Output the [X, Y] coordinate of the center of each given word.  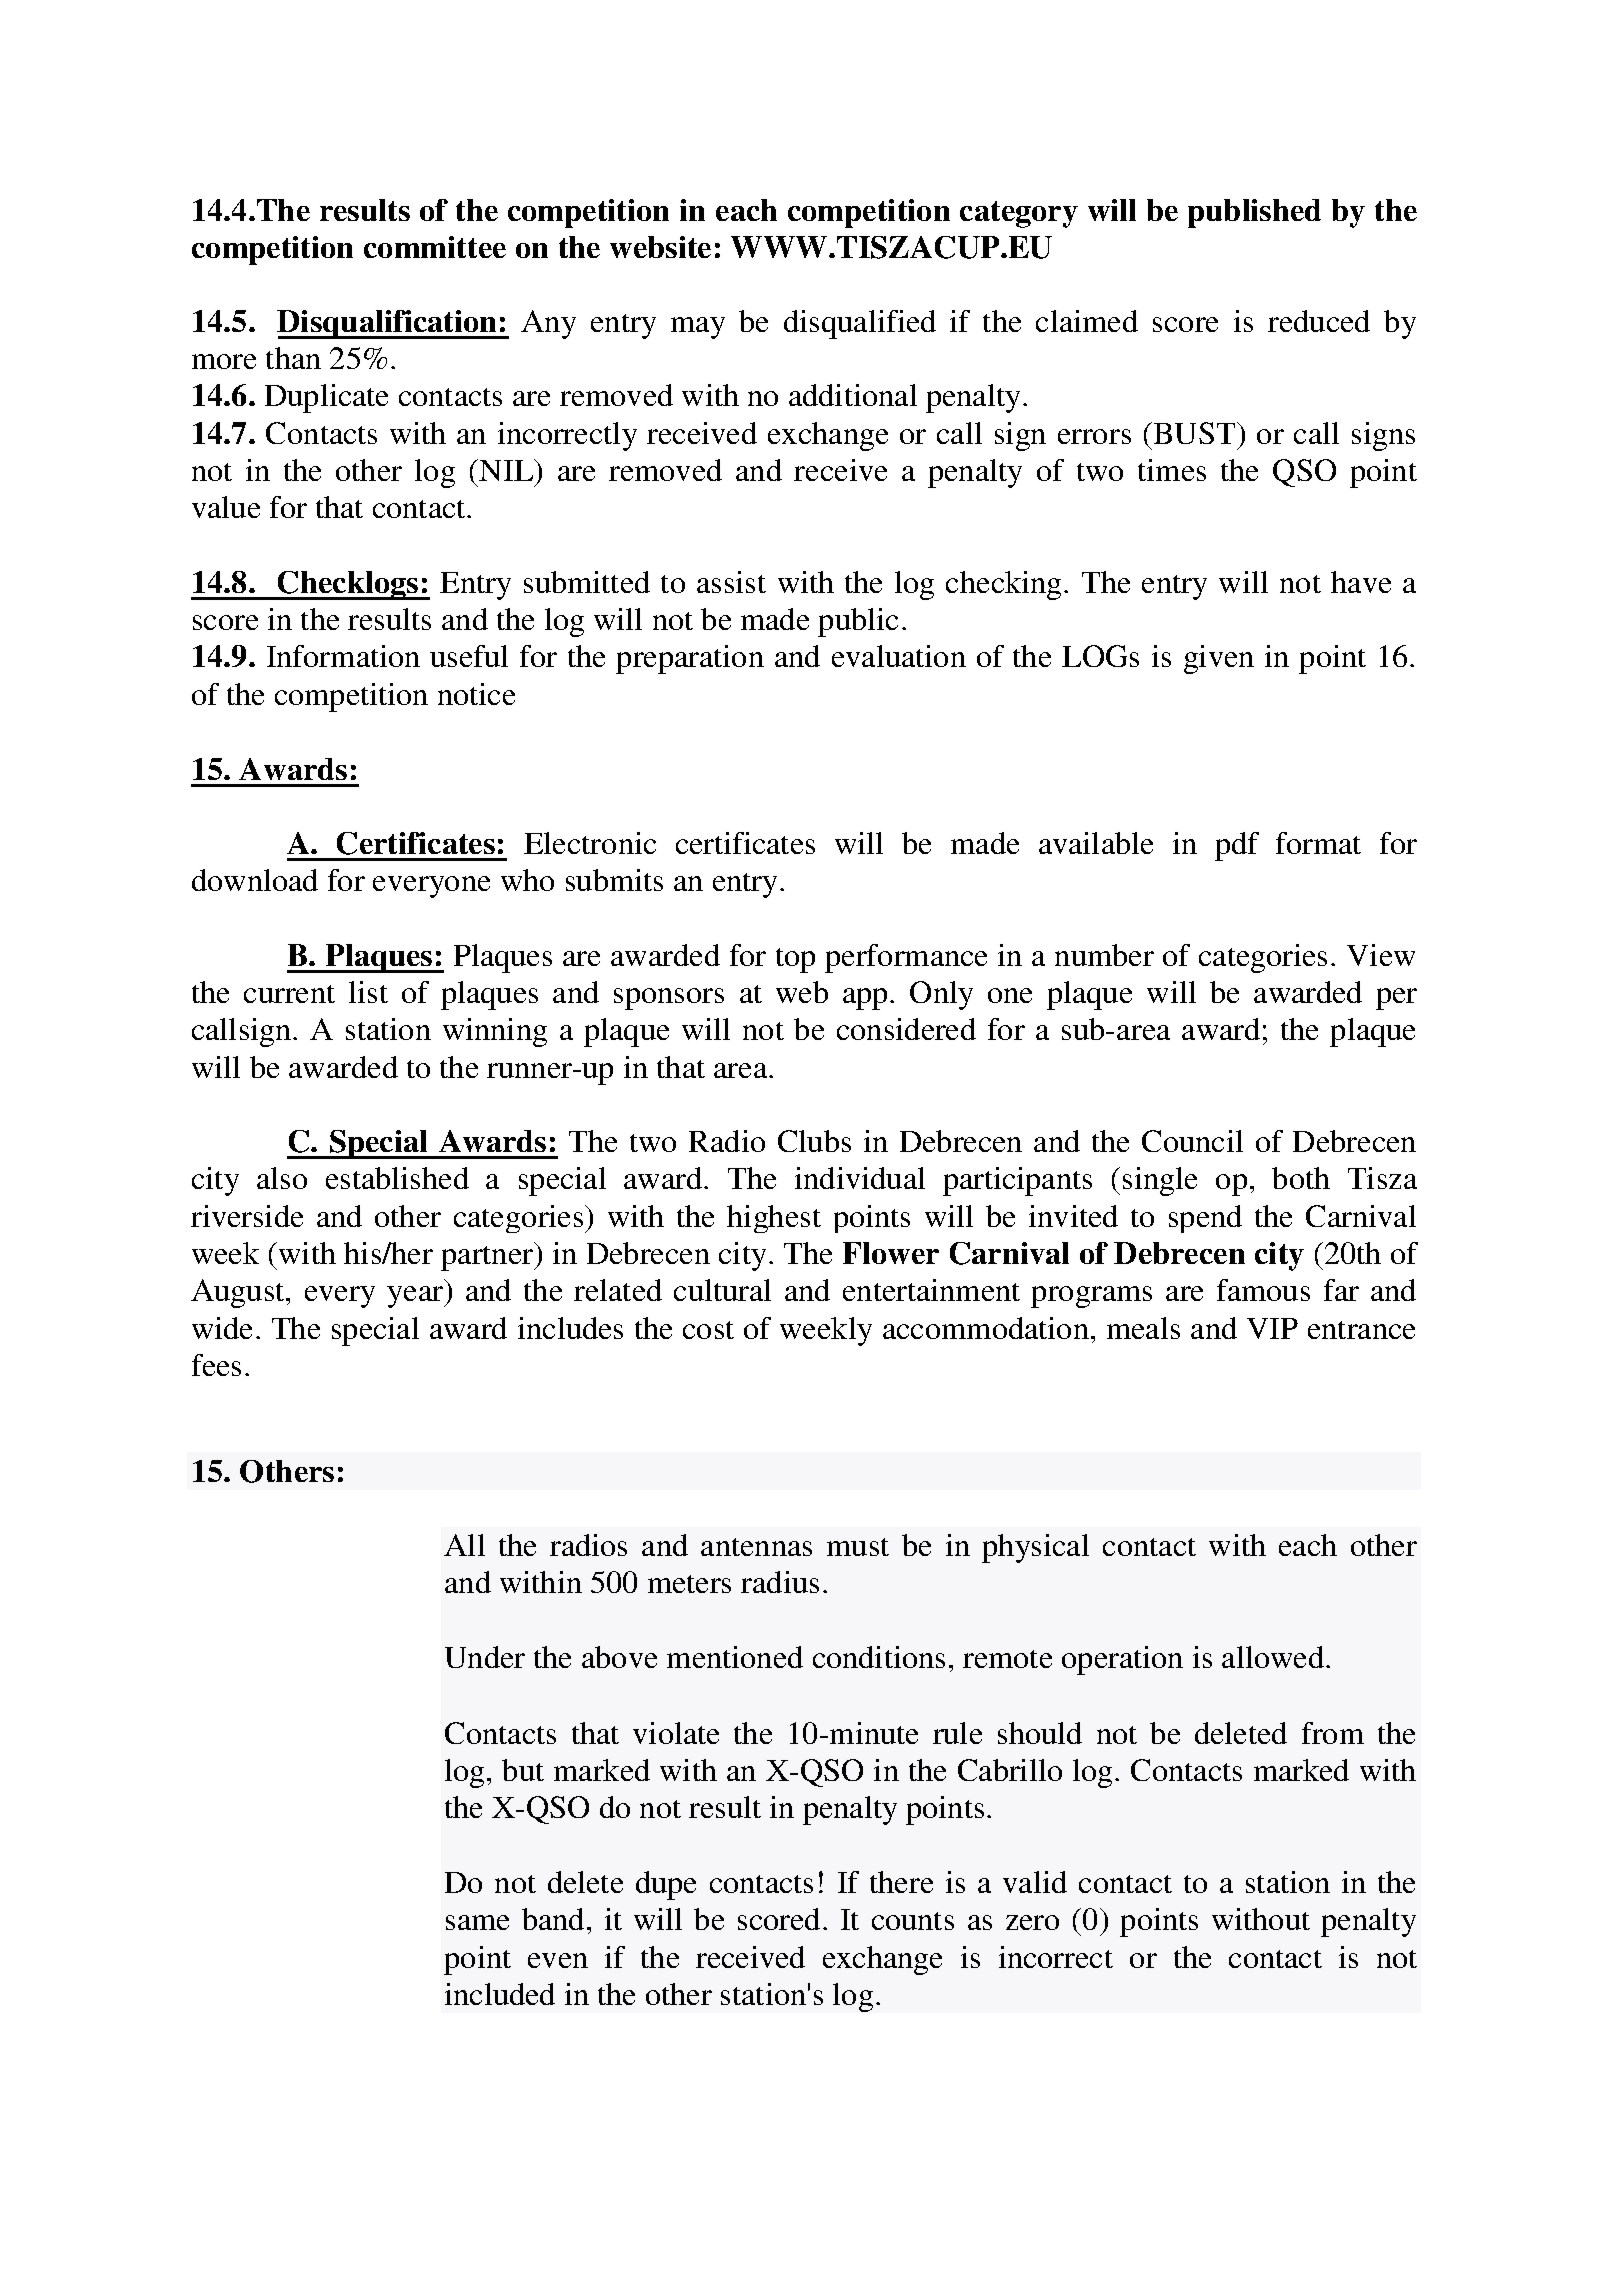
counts [913, 1921]
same [477, 1922]
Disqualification [388, 324]
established [397, 1178]
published [1254, 213]
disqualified [860, 324]
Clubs [814, 1141]
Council [1192, 1141]
